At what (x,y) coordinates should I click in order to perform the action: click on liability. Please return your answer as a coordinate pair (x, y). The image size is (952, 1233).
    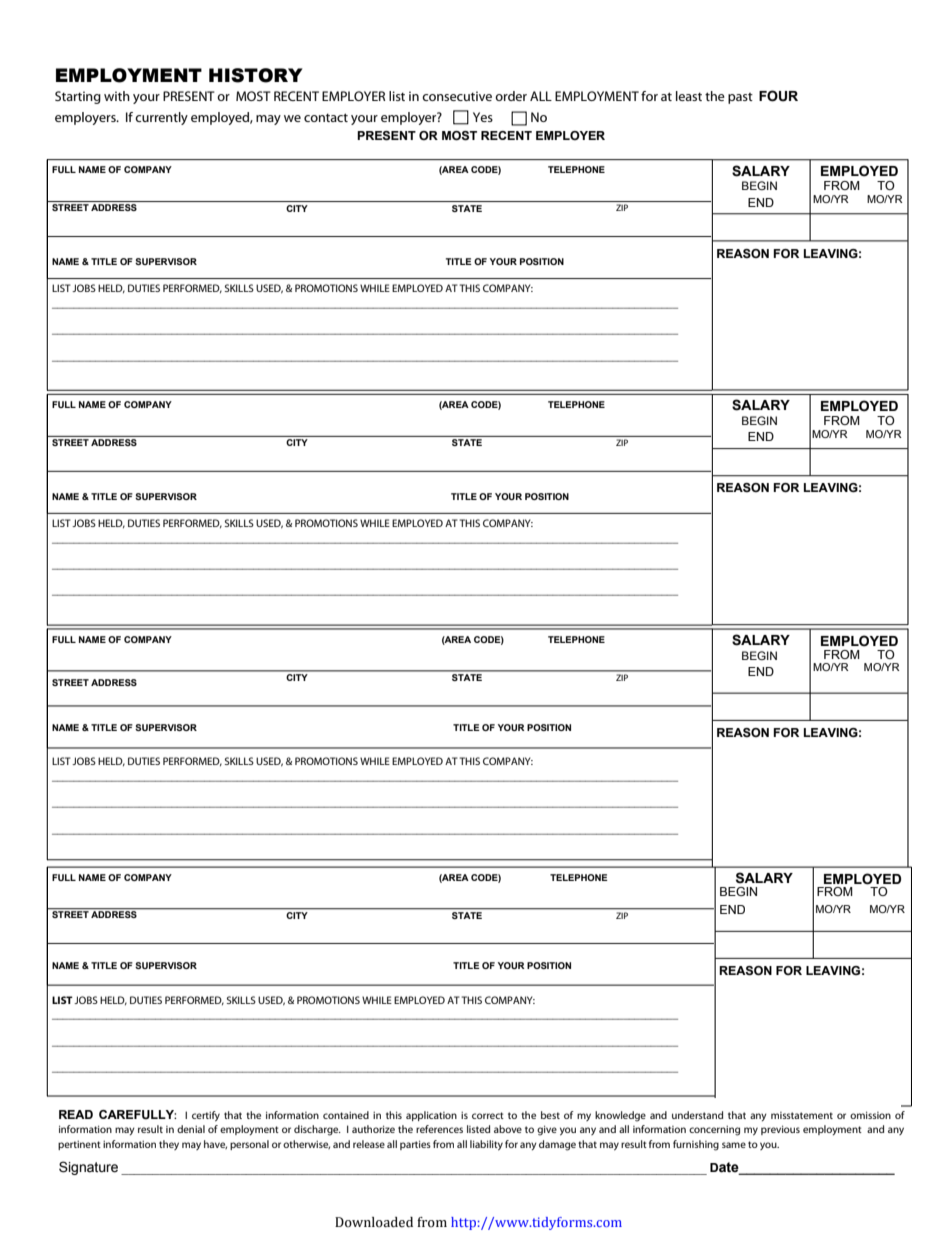
    Looking at the image, I should click on (486, 1145).
